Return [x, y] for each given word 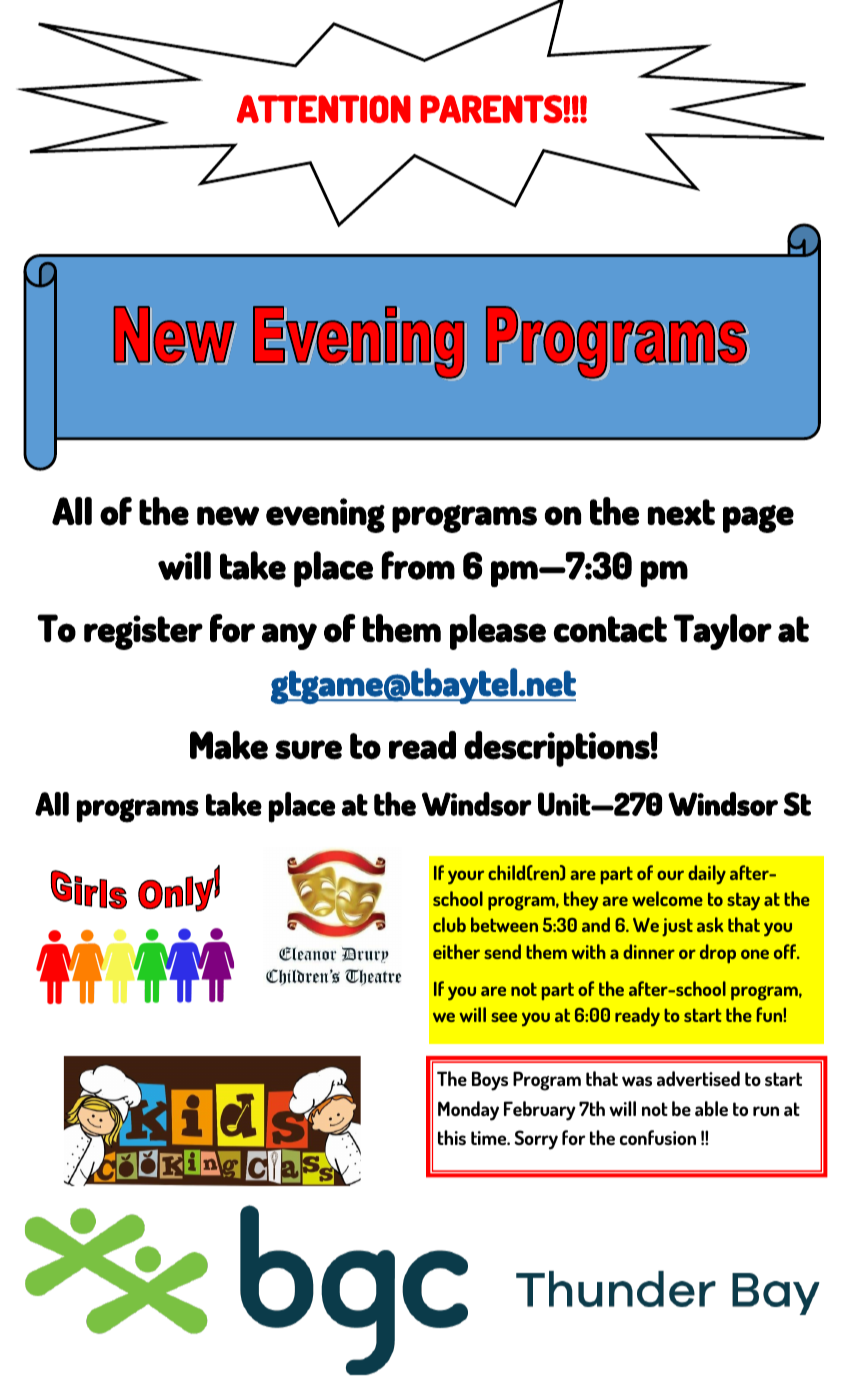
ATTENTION [324, 109]
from [418, 565]
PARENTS [492, 109]
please [498, 632]
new [228, 516]
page [758, 519]
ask [710, 924]
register [143, 632]
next [681, 512]
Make [229, 745]
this [452, 1137]
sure [308, 750]
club [449, 924]
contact [610, 629]
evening [325, 515]
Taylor [723, 632]
